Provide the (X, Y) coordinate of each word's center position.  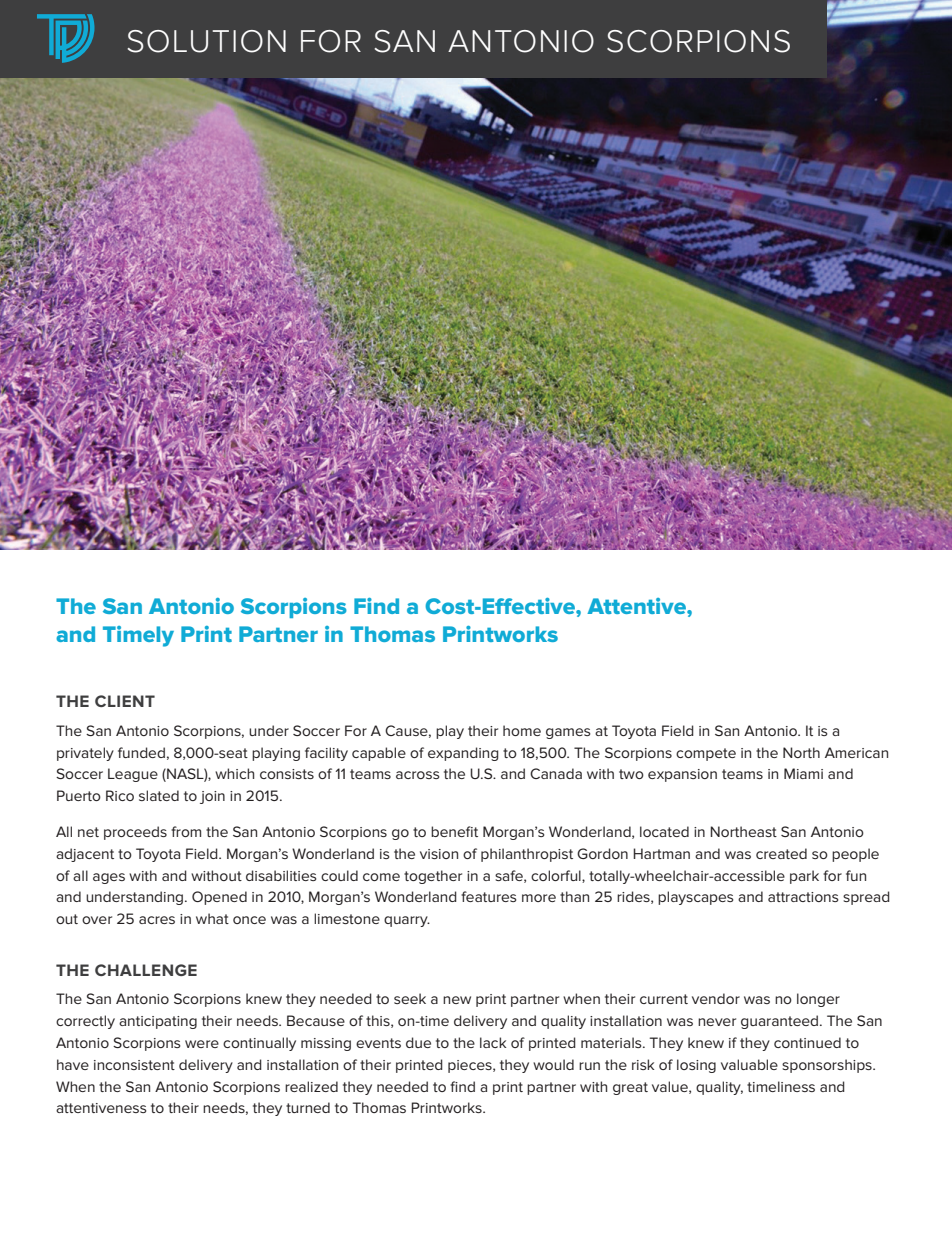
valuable (749, 1064)
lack (493, 1042)
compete (706, 754)
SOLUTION (206, 41)
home (522, 730)
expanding (463, 754)
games (568, 733)
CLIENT (125, 701)
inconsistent (134, 1065)
